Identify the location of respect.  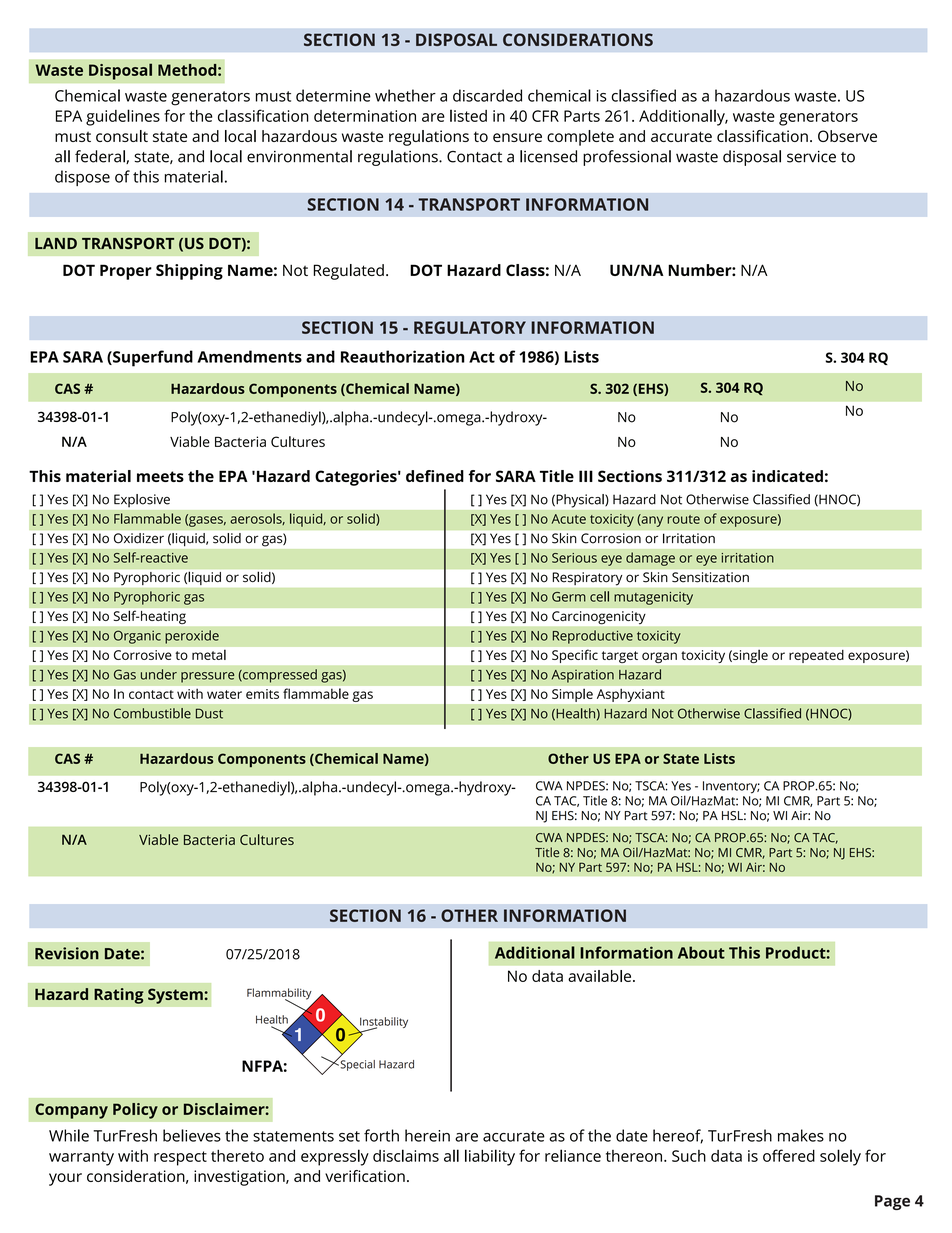
(180, 1158).
